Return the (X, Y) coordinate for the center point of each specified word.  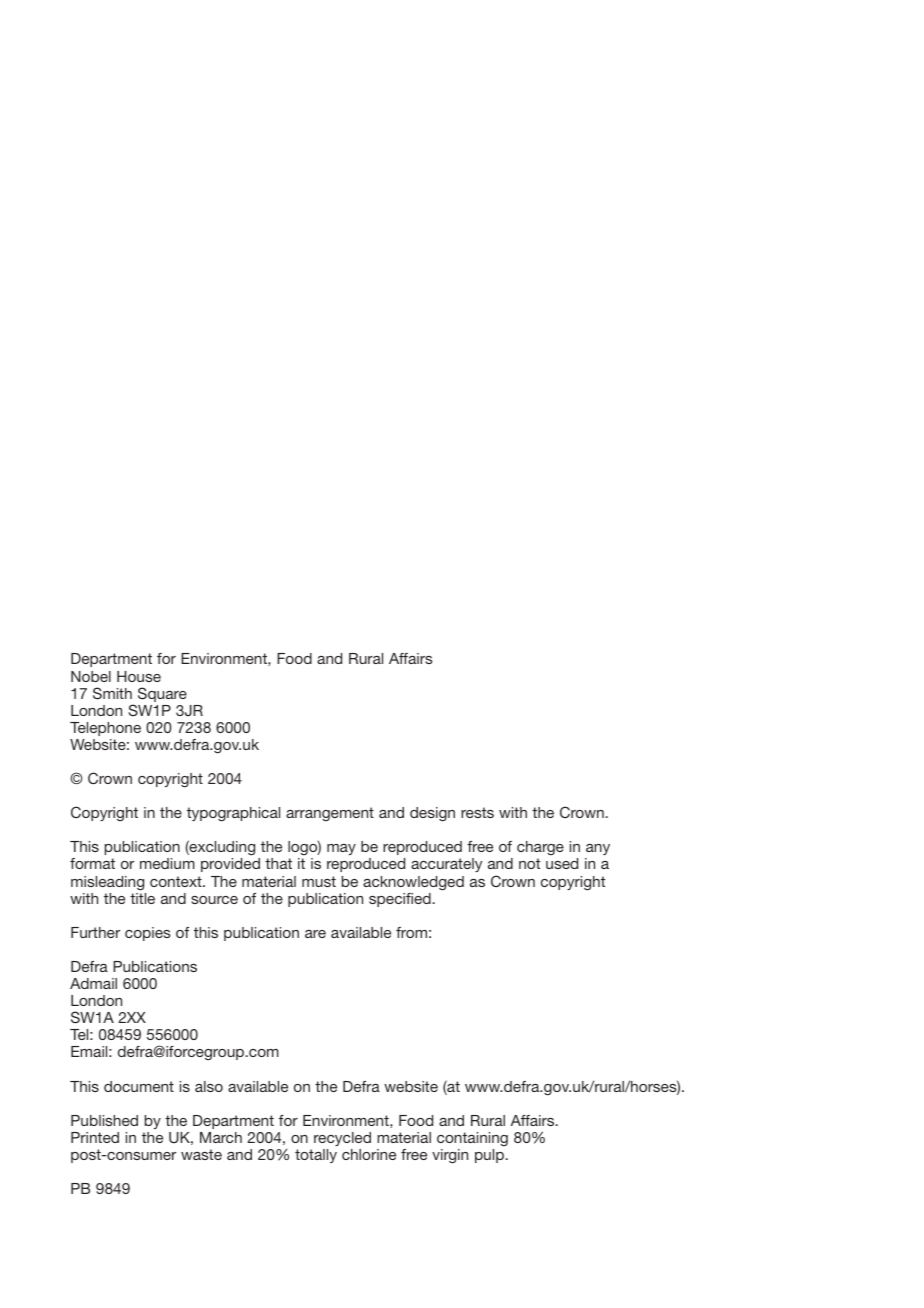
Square (162, 694)
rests (477, 812)
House (139, 676)
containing (472, 1139)
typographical (233, 814)
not (529, 863)
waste (201, 1154)
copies (148, 934)
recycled (342, 1139)
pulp (489, 1156)
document (139, 1086)
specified (400, 900)
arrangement (330, 814)
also (209, 1086)
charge (540, 850)
